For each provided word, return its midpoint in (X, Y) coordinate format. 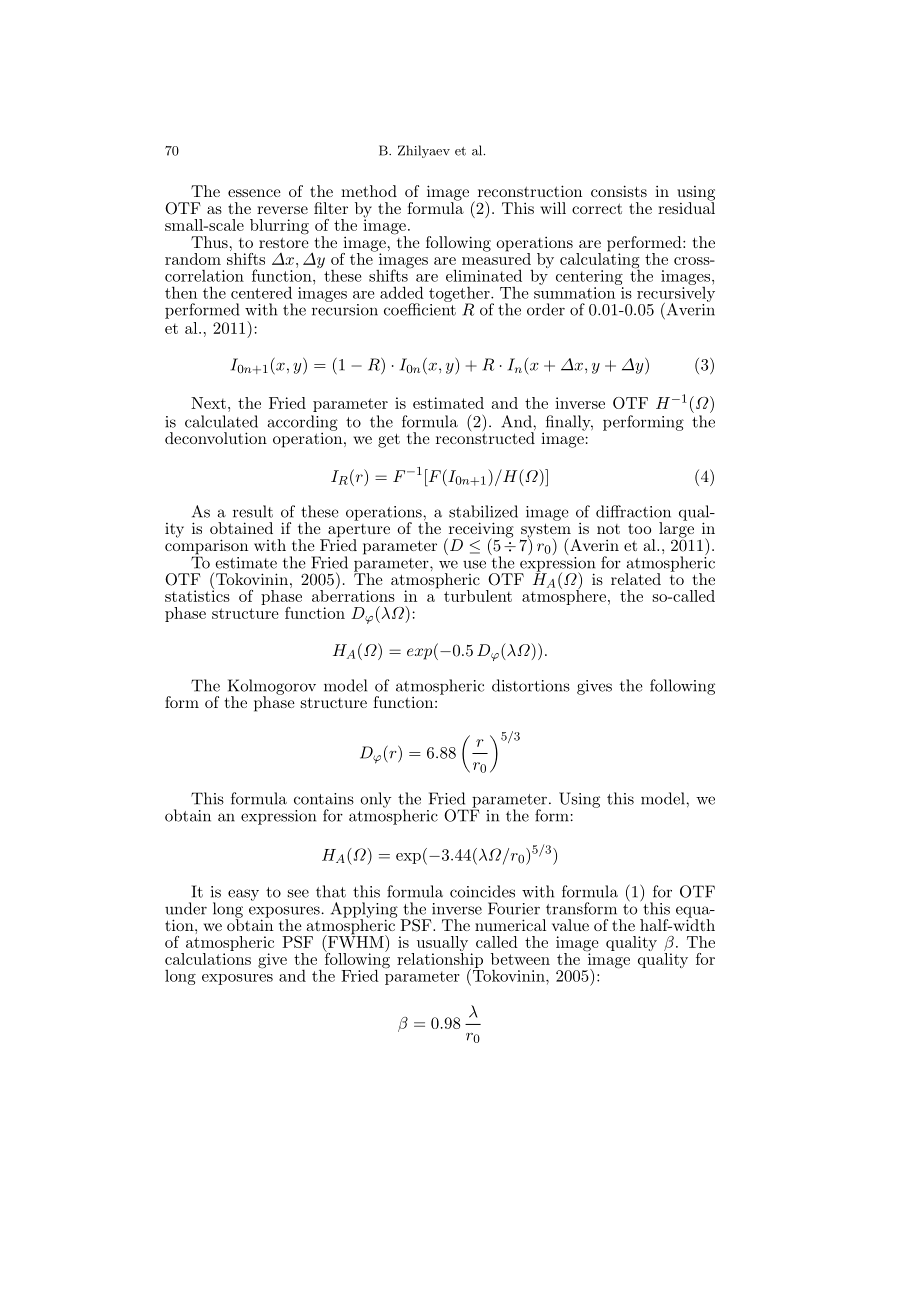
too (639, 528)
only (375, 800)
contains (324, 799)
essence (254, 193)
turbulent (478, 596)
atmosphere (565, 596)
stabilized (483, 511)
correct (597, 209)
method (369, 191)
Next (208, 403)
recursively (676, 294)
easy (243, 895)
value (570, 925)
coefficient (420, 308)
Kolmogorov (272, 688)
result (253, 511)
